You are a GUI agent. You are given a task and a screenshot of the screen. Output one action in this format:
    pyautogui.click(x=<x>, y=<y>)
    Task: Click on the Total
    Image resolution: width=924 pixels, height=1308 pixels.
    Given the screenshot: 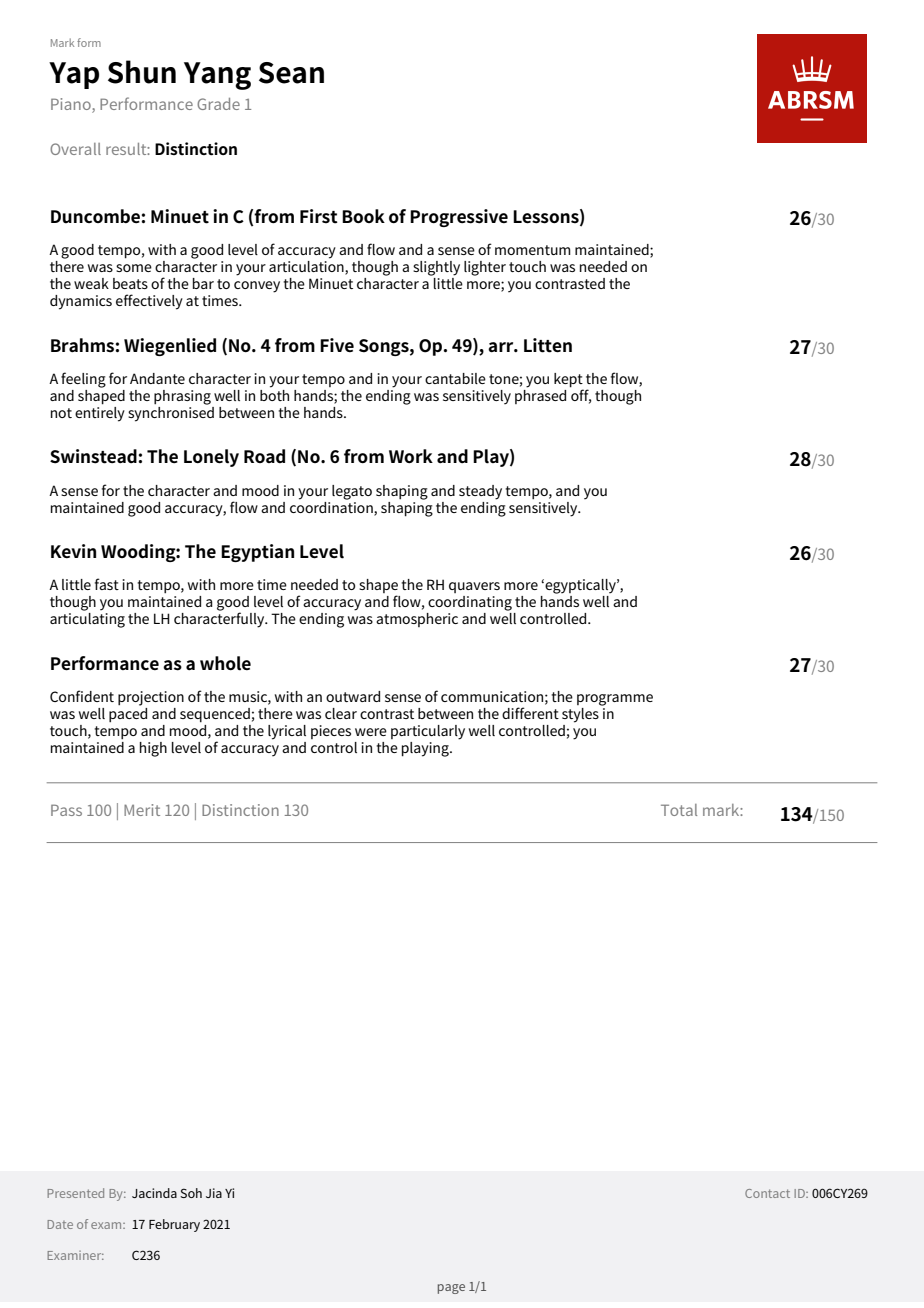 What is the action you would take?
    pyautogui.click(x=679, y=810)
